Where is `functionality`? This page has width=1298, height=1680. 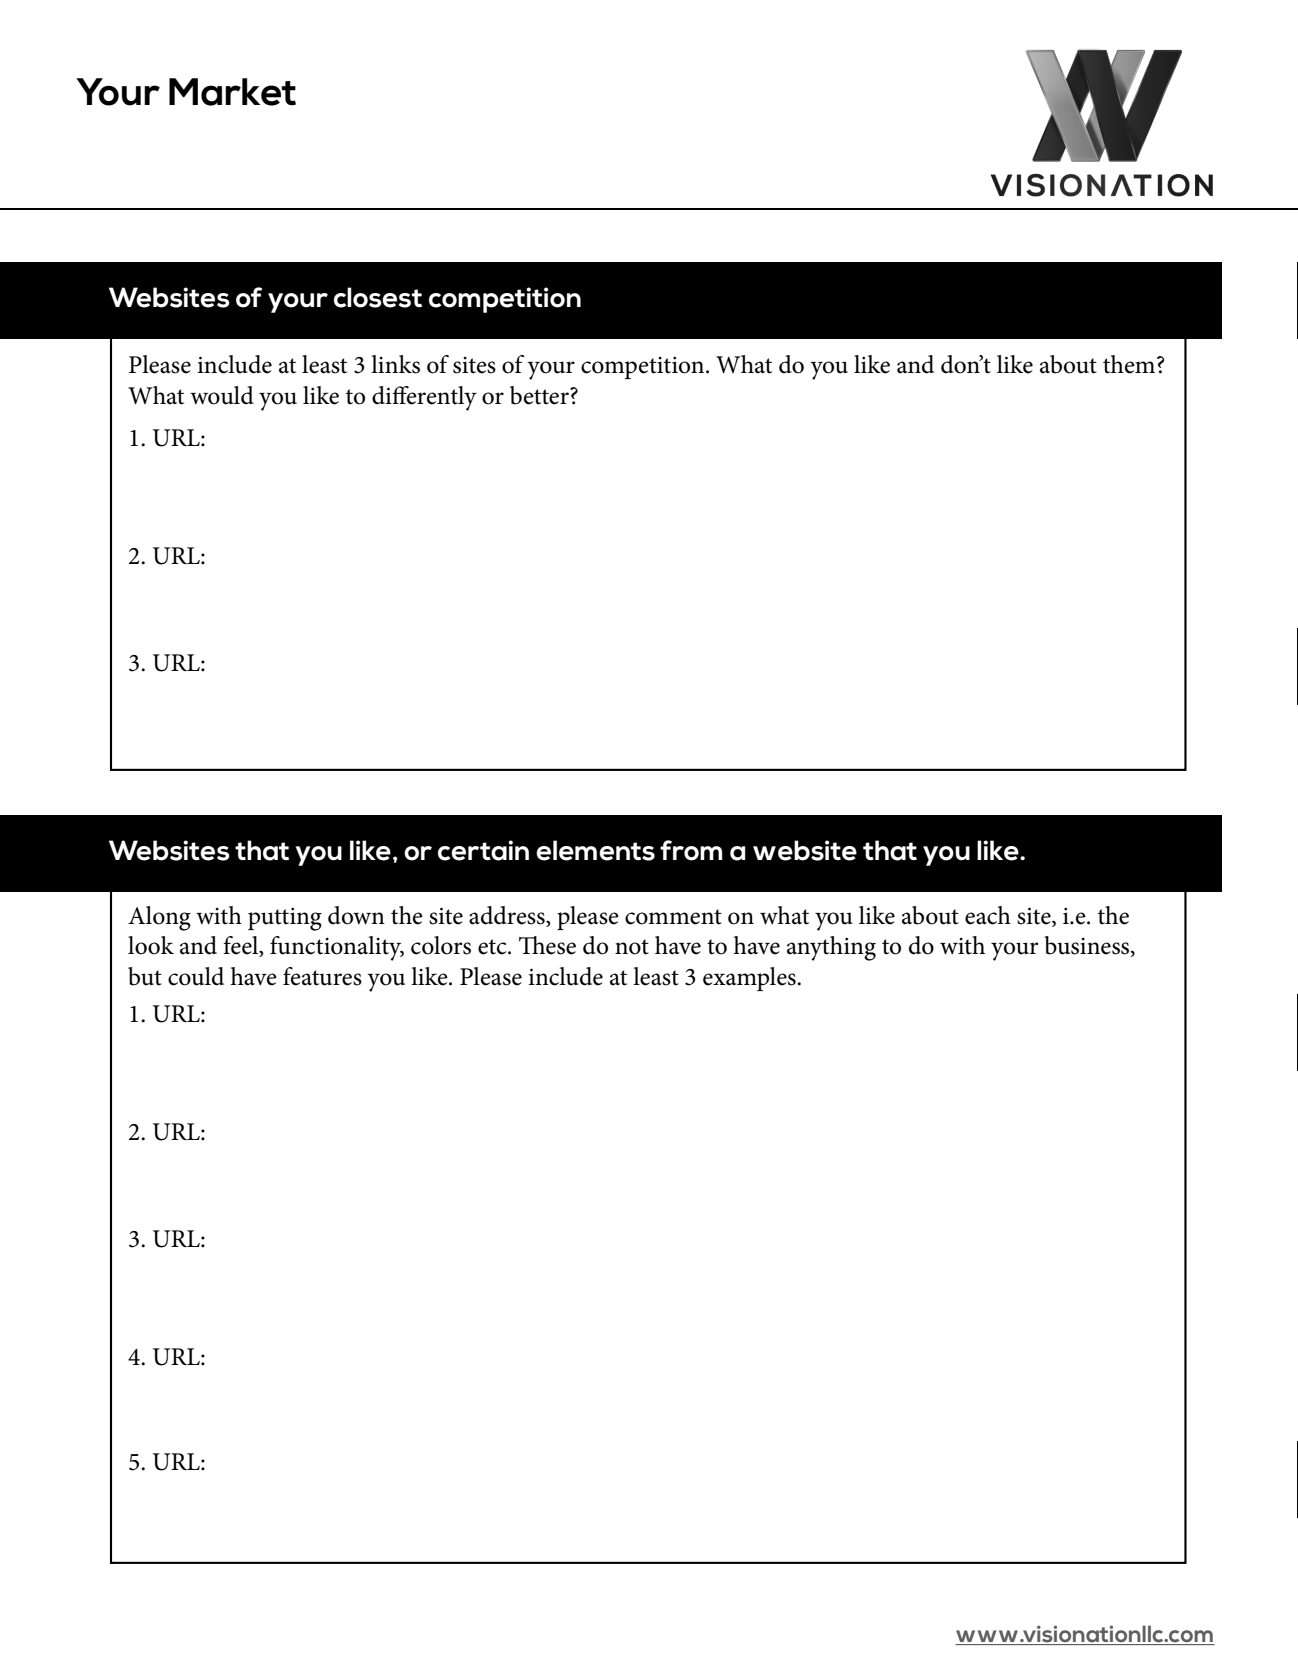
functionality is located at coordinates (337, 948).
